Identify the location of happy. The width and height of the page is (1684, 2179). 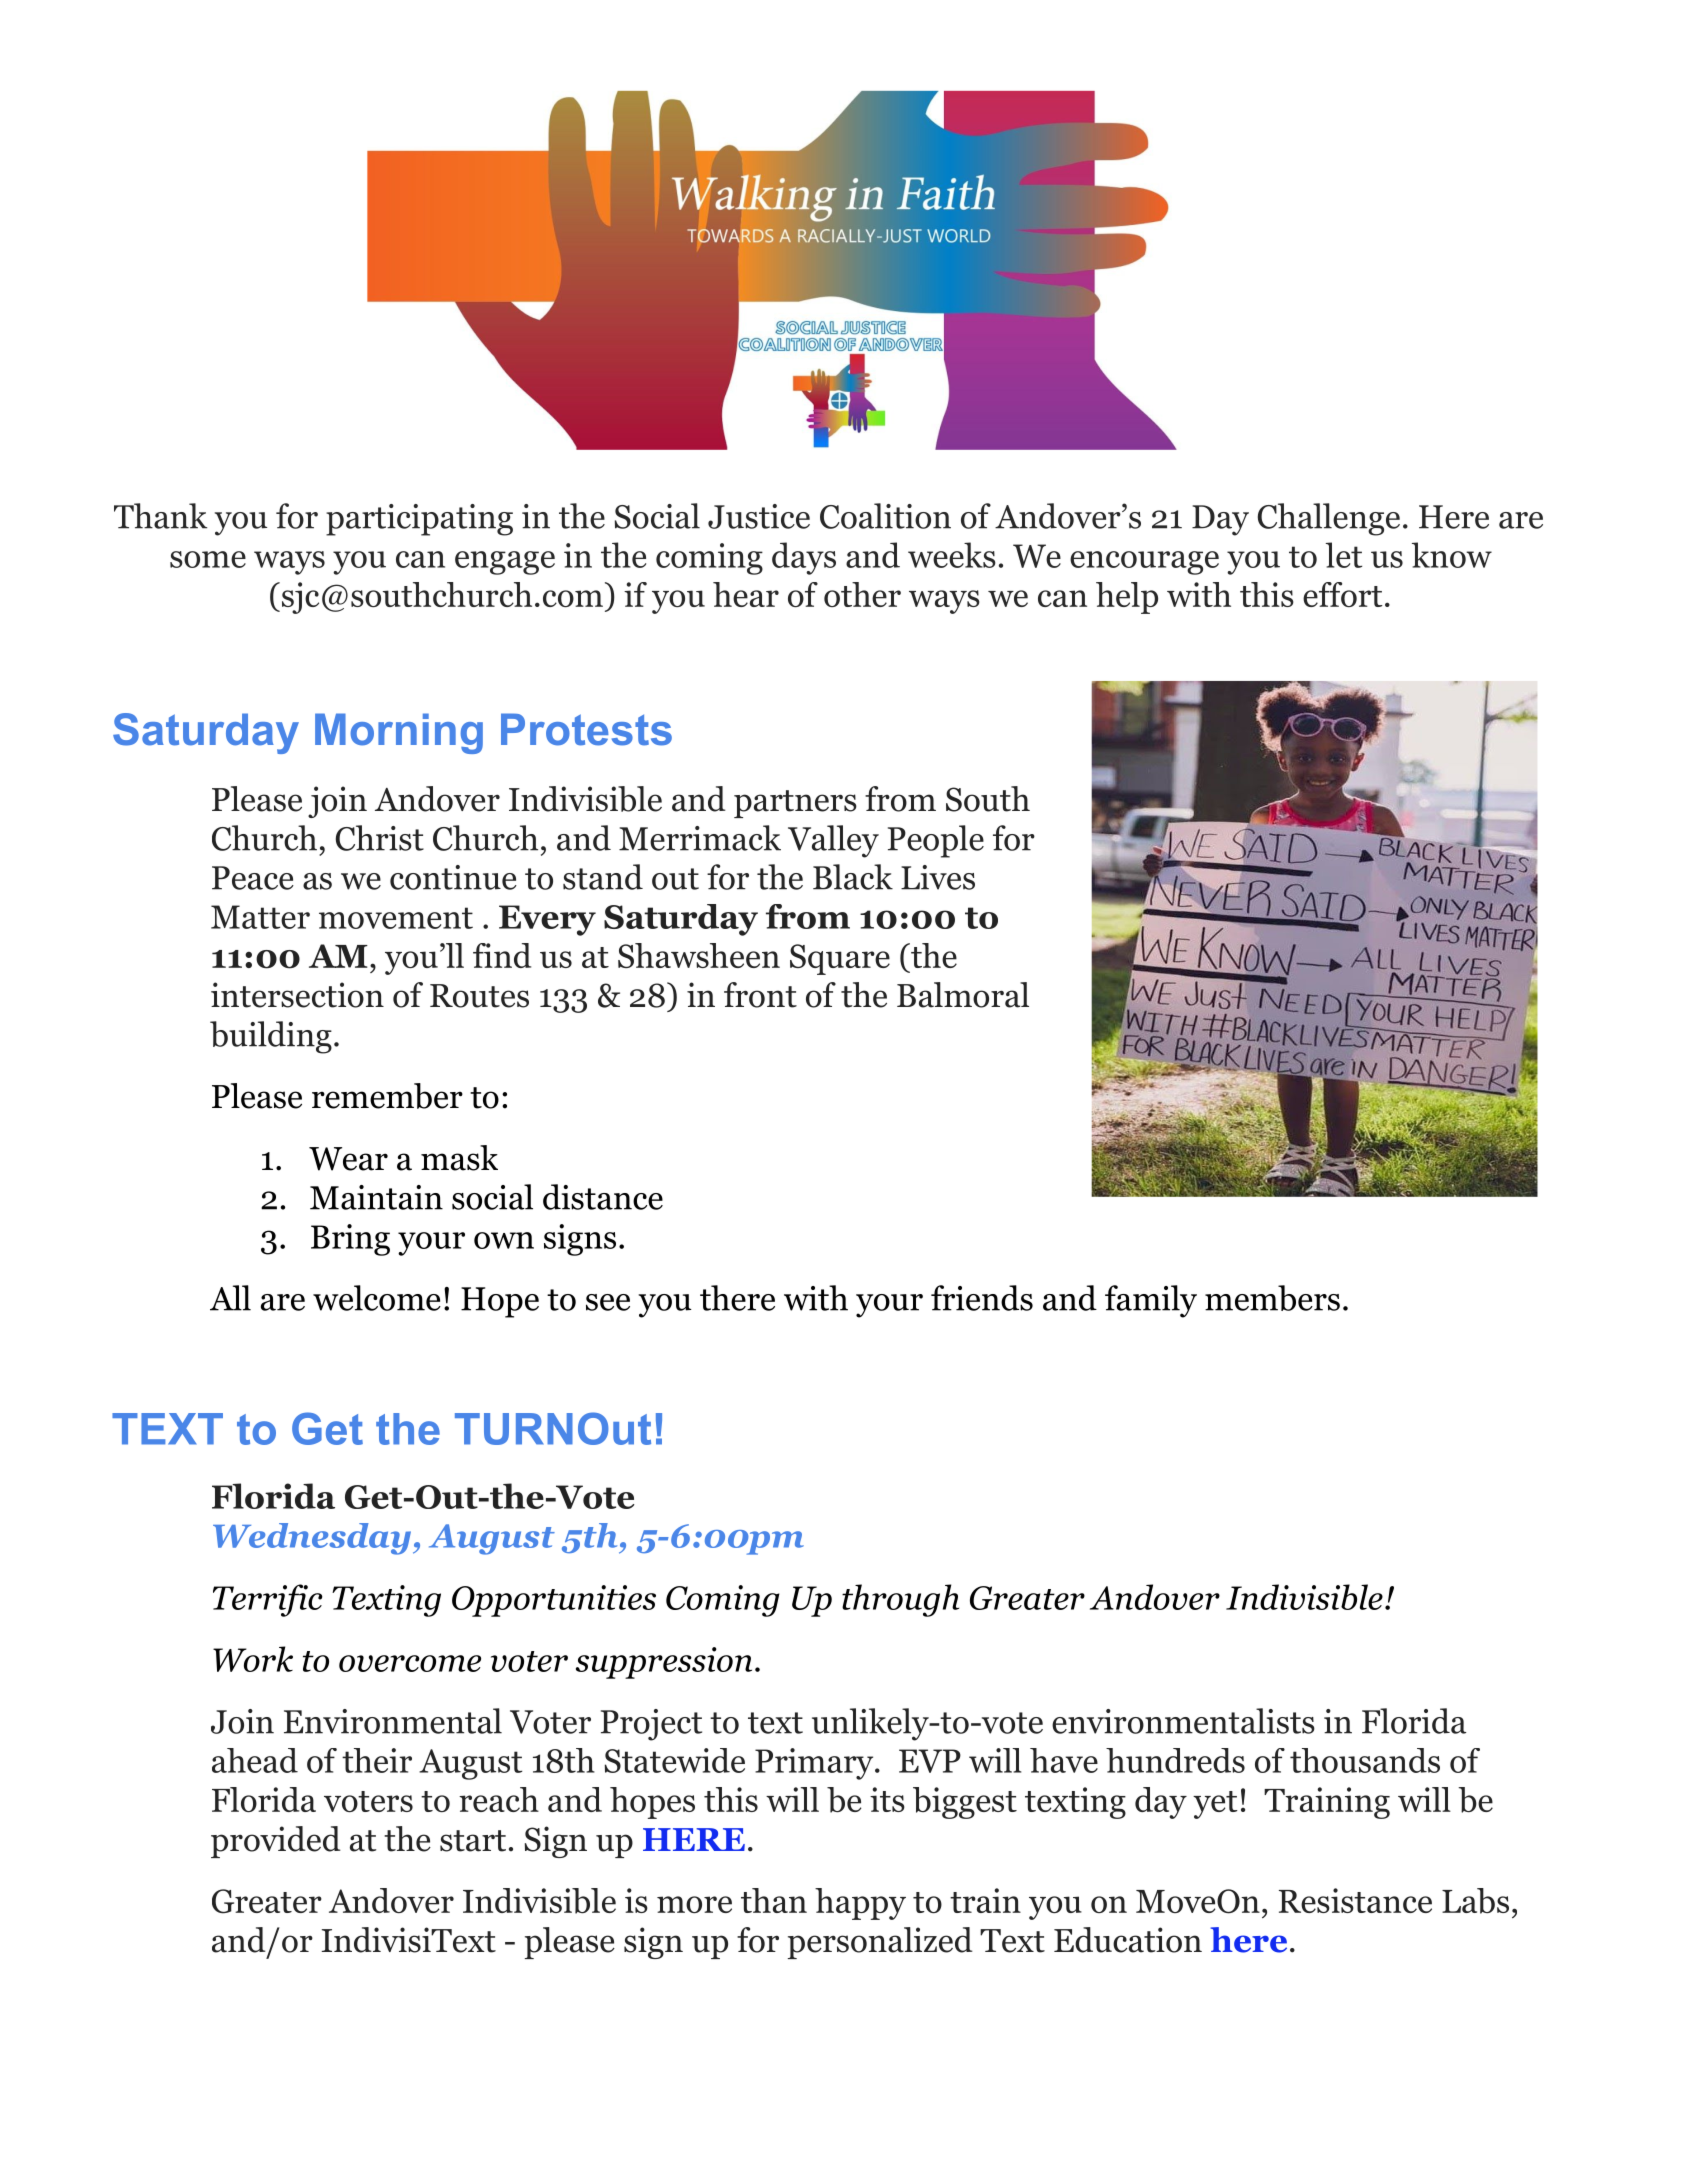
(860, 1904).
